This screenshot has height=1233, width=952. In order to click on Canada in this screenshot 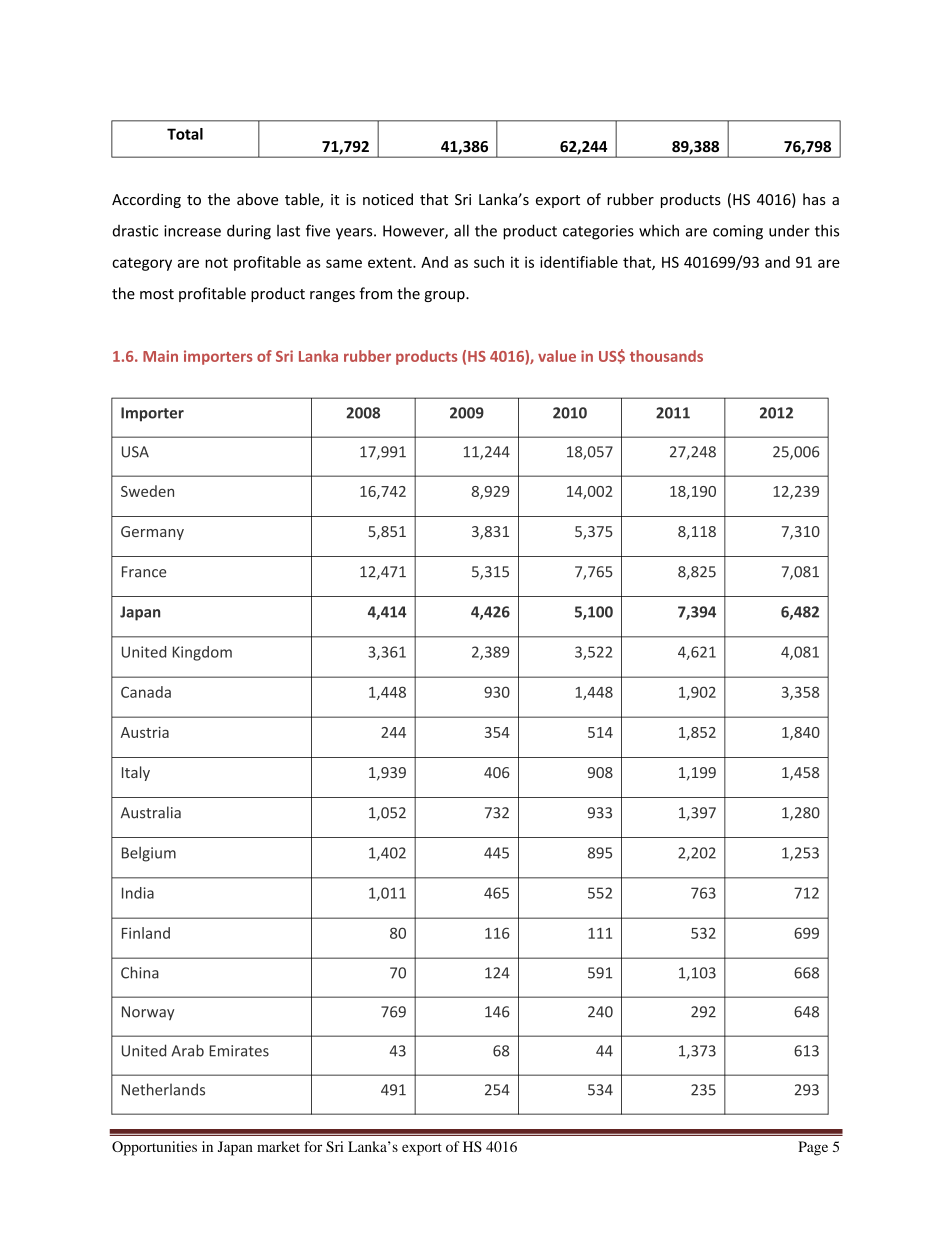, I will do `click(146, 692)`.
